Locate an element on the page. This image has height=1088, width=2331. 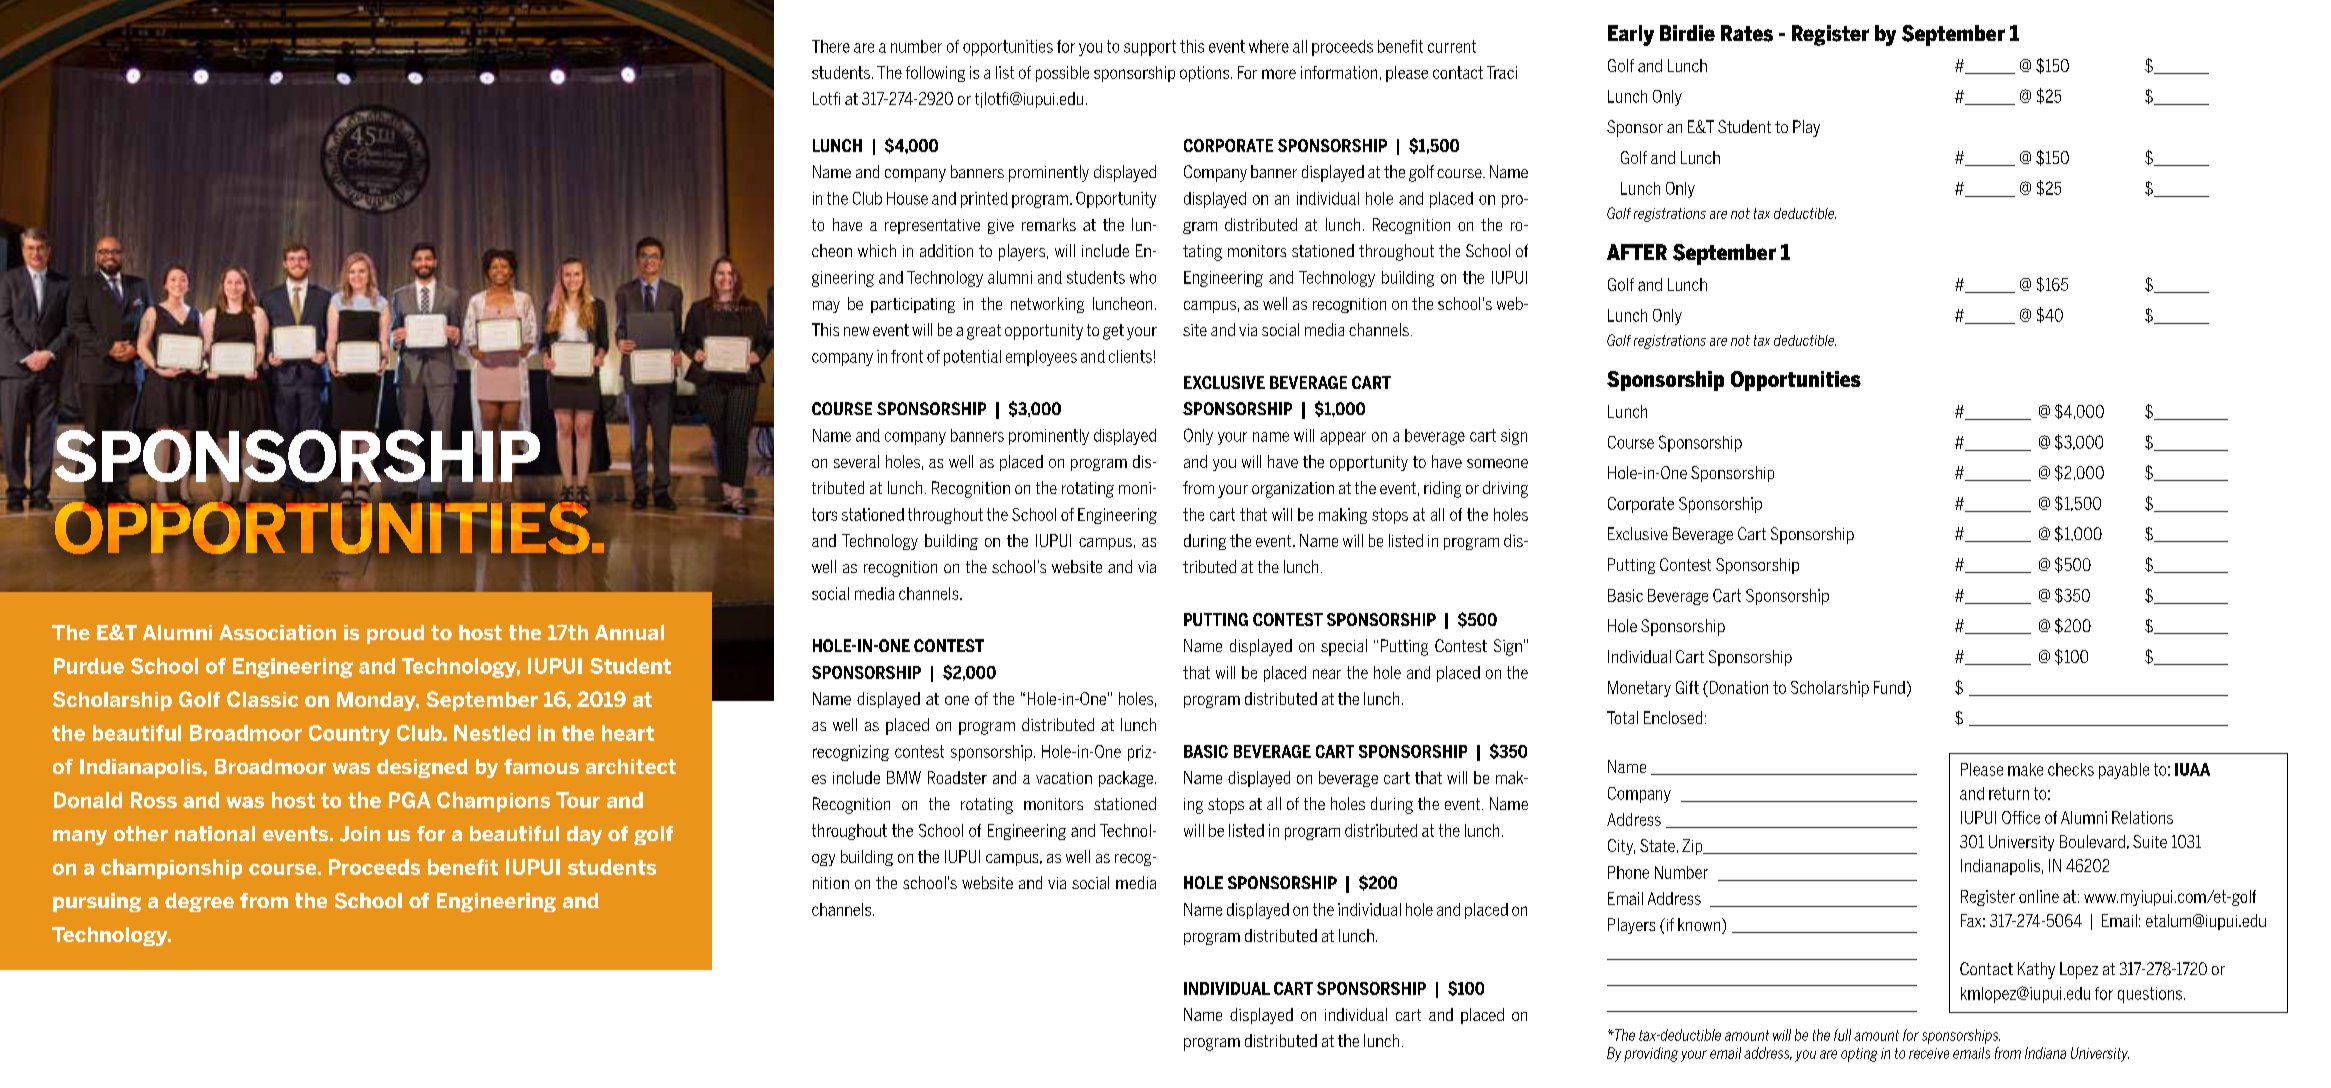
driving is located at coordinates (1505, 489).
